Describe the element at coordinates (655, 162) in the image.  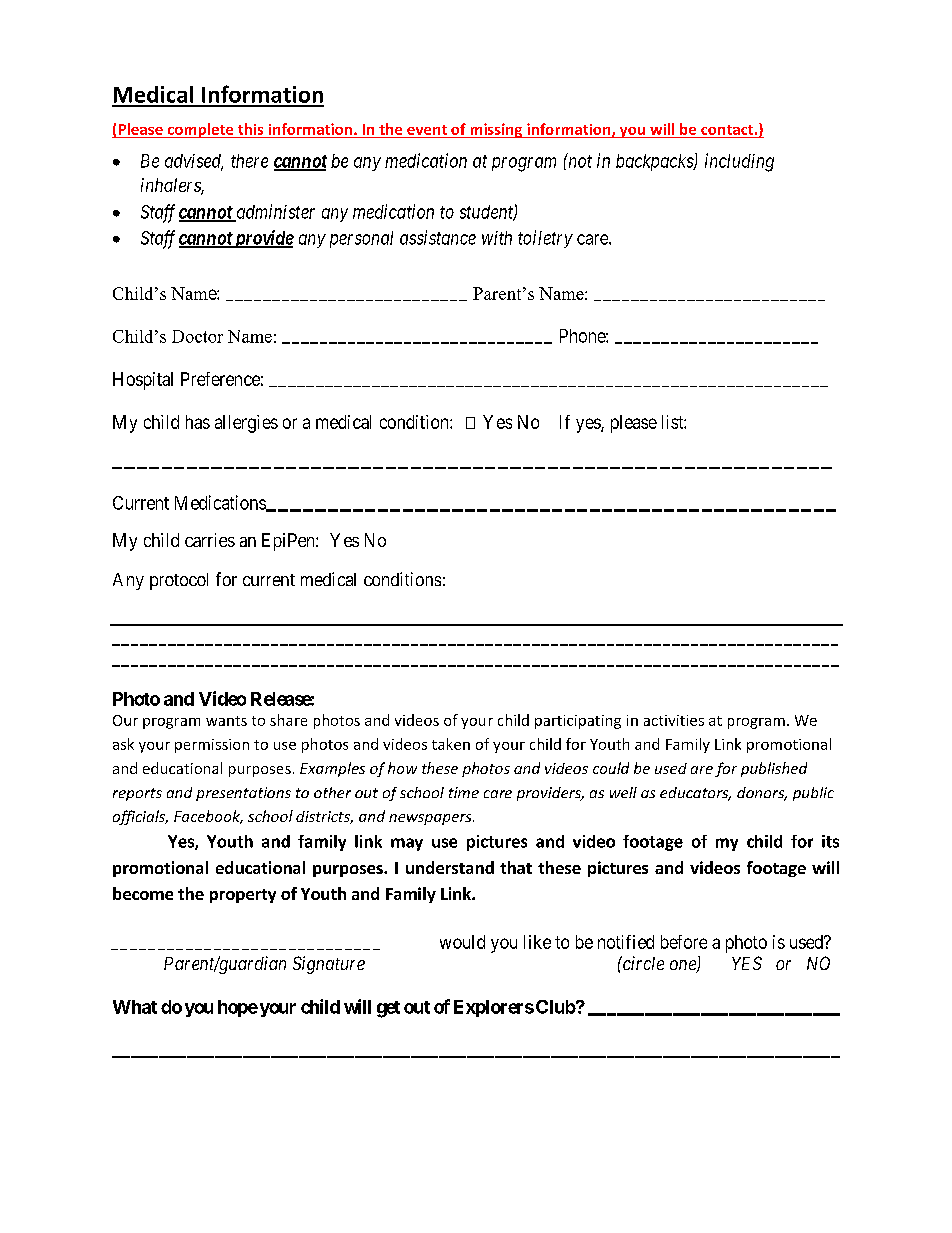
I see `backpacks` at that location.
